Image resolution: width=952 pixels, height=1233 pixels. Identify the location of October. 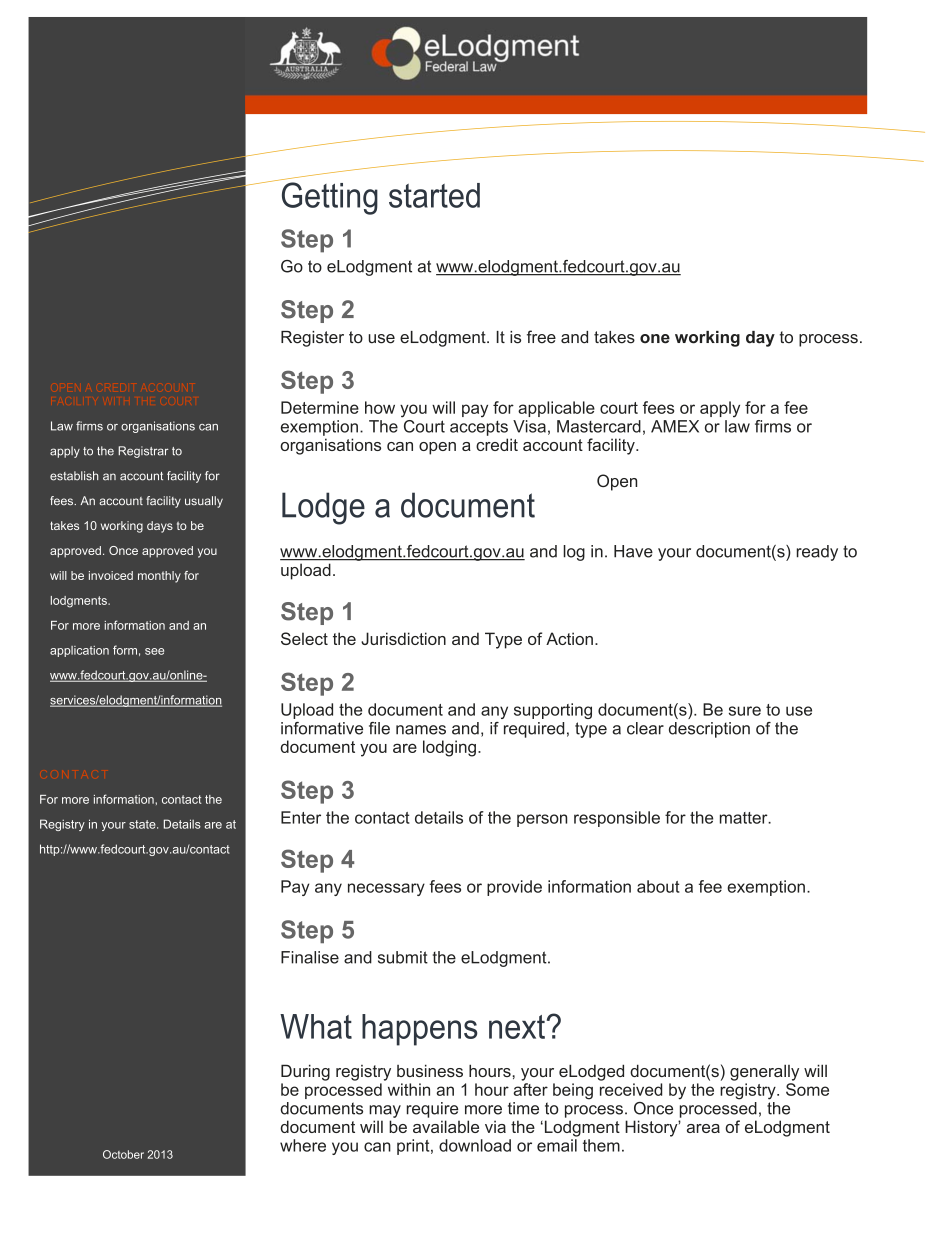
(123, 1154).
